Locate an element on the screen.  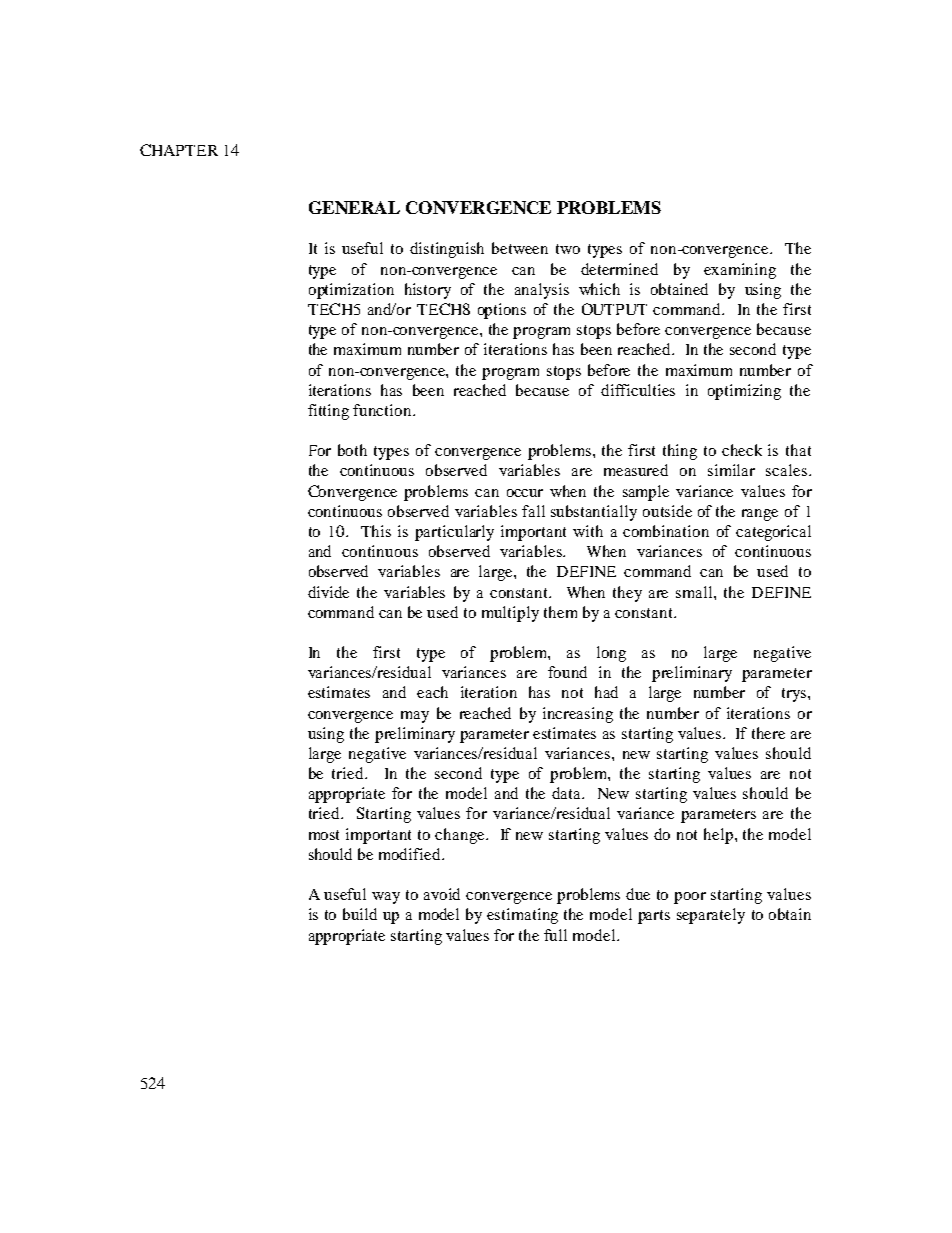
estimating is located at coordinates (522, 916).
